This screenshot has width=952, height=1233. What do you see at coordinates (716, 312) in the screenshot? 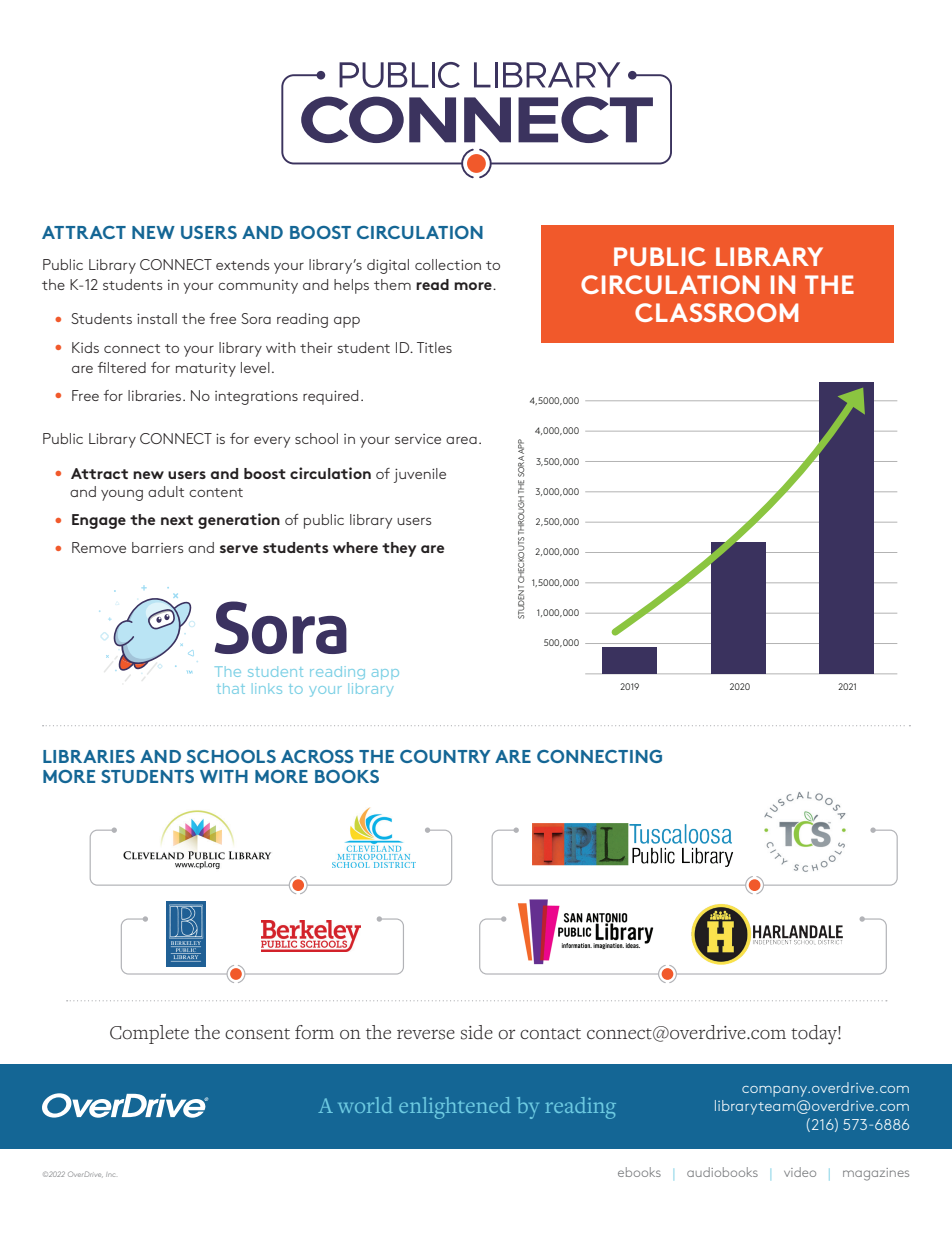
I see `CLASSROOM` at bounding box center [716, 312].
